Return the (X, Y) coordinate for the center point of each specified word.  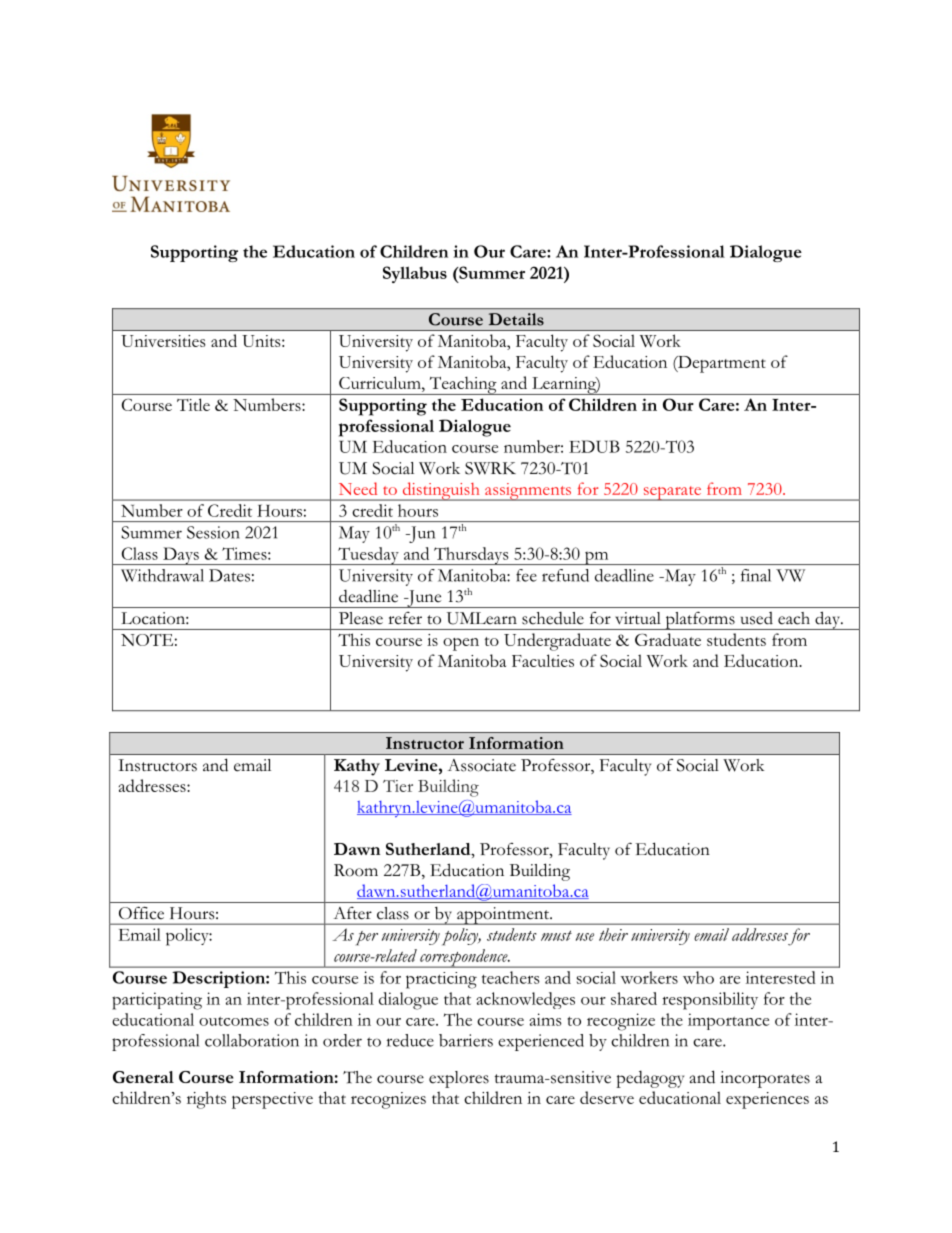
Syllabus (415, 274)
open (461, 644)
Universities (163, 341)
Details (516, 319)
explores (459, 1079)
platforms (700, 621)
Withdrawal (162, 575)
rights (206, 1100)
